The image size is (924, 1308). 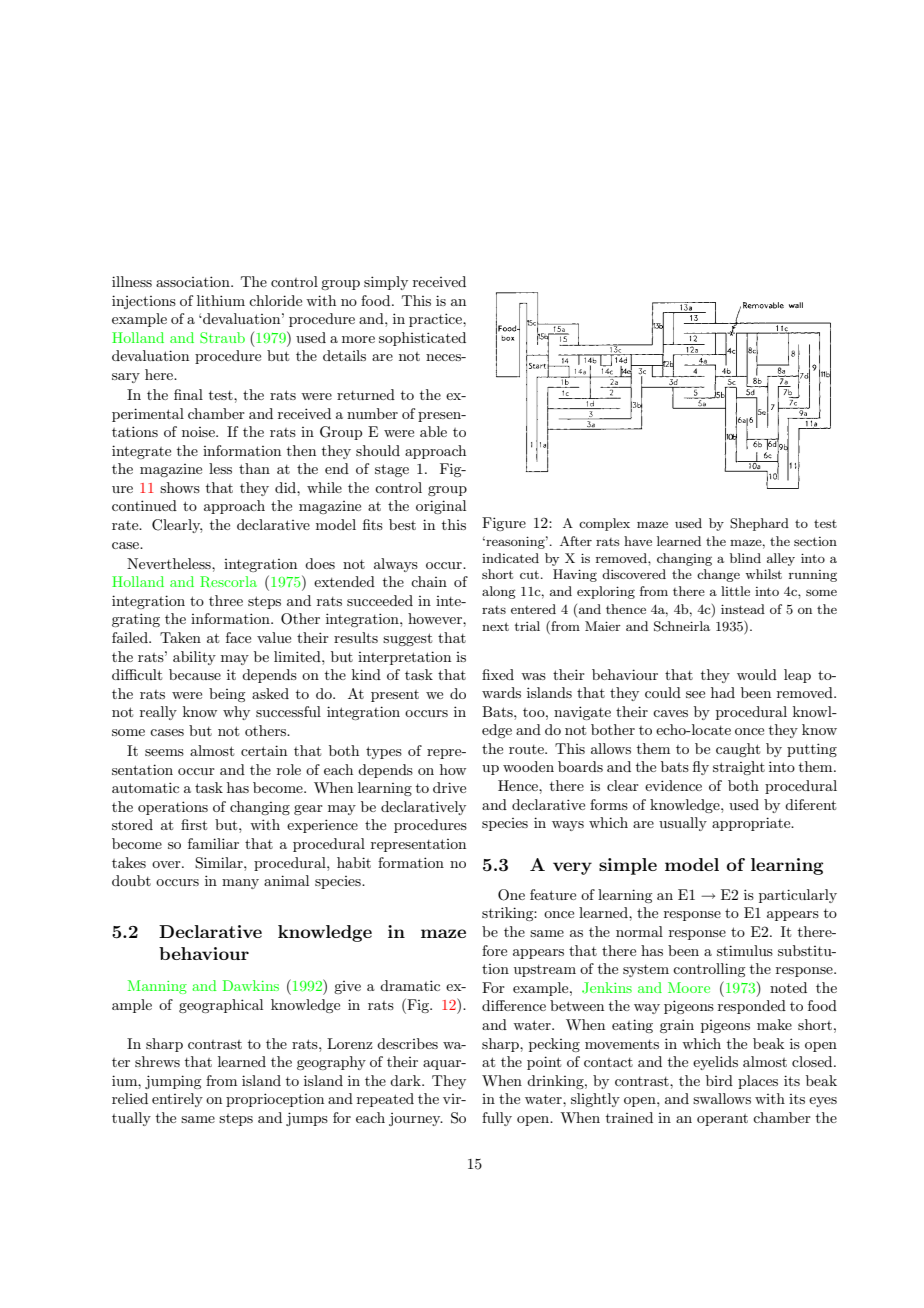 I want to click on fixed, so click(x=498, y=674).
